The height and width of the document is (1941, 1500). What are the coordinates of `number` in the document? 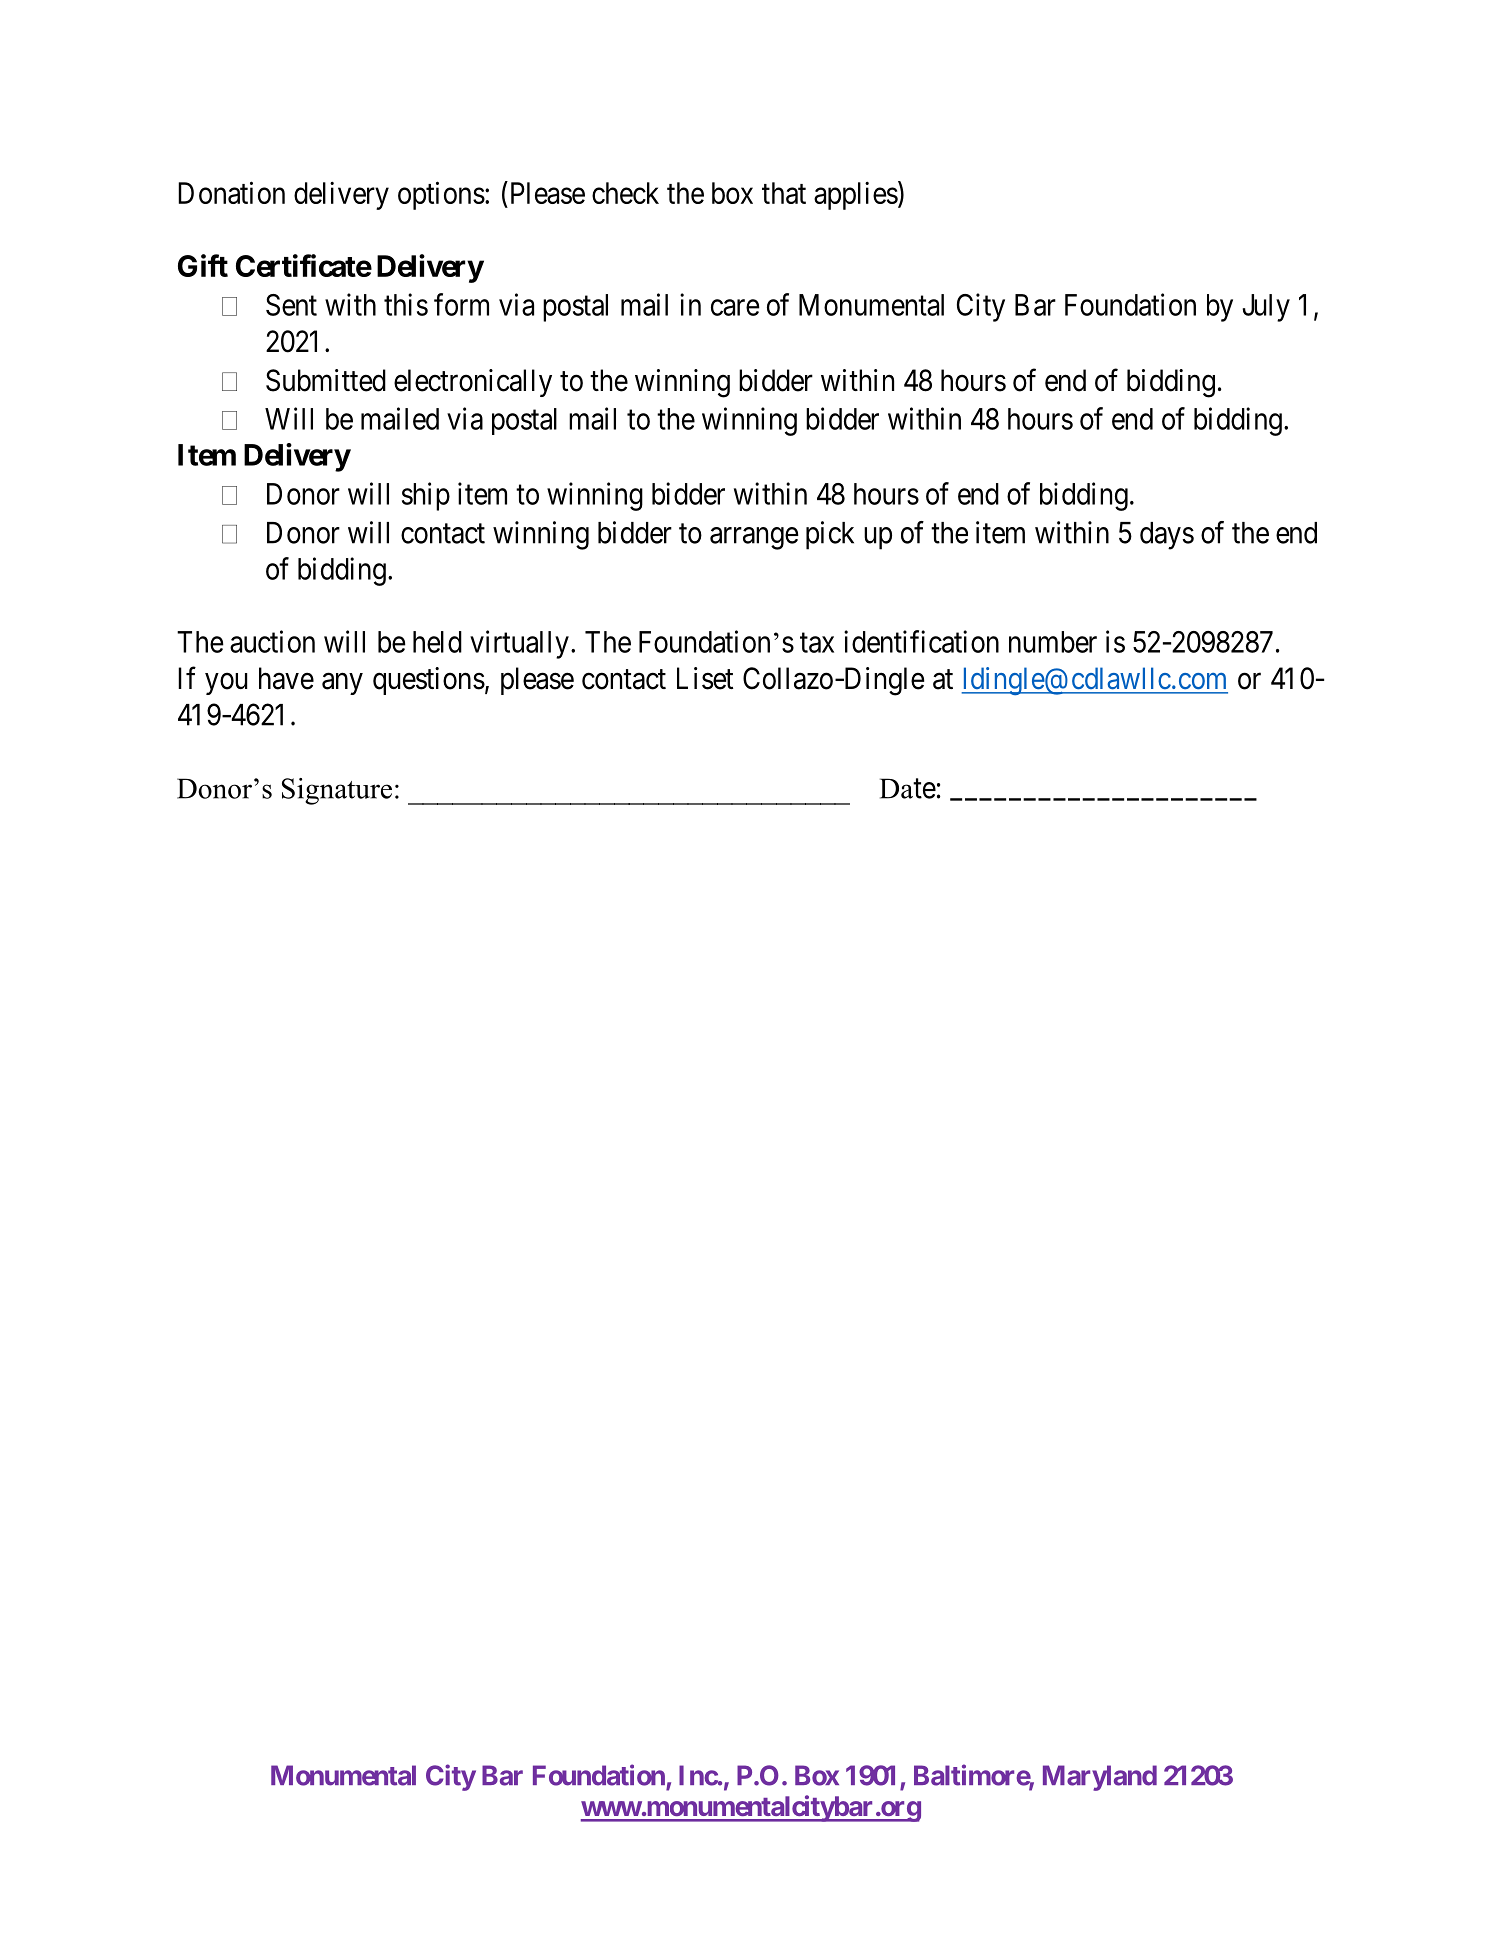 It's located at (1053, 642).
